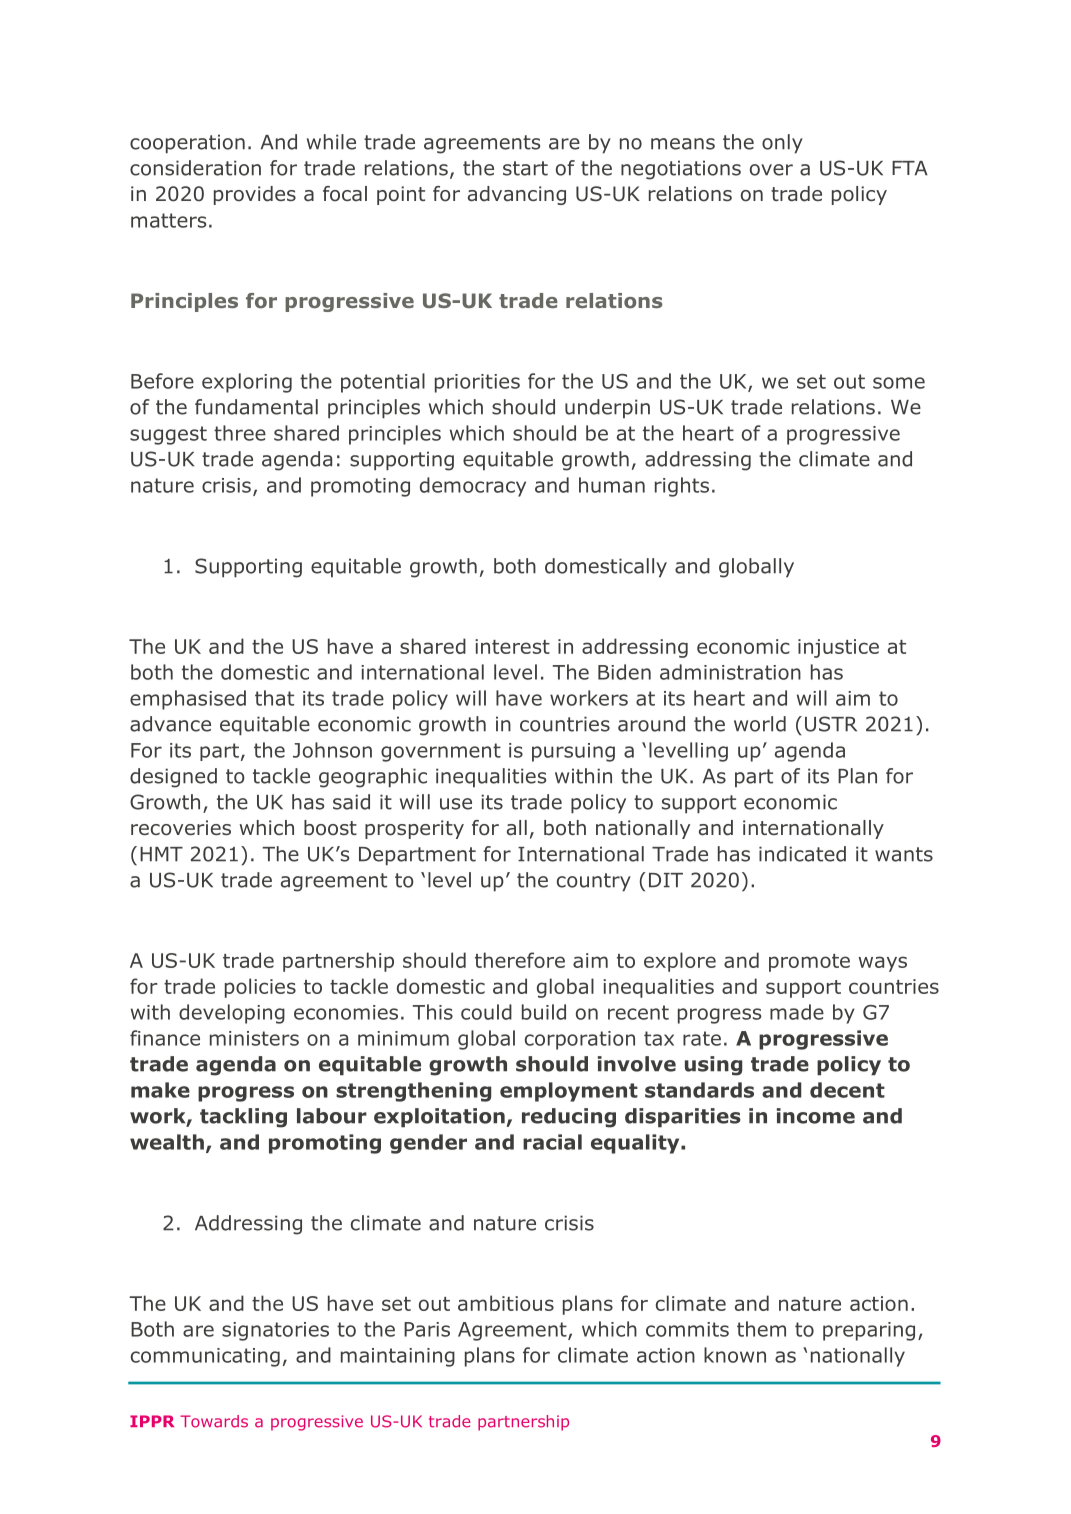 This screenshot has height=1514, width=1071. I want to click on country, so click(594, 882).
